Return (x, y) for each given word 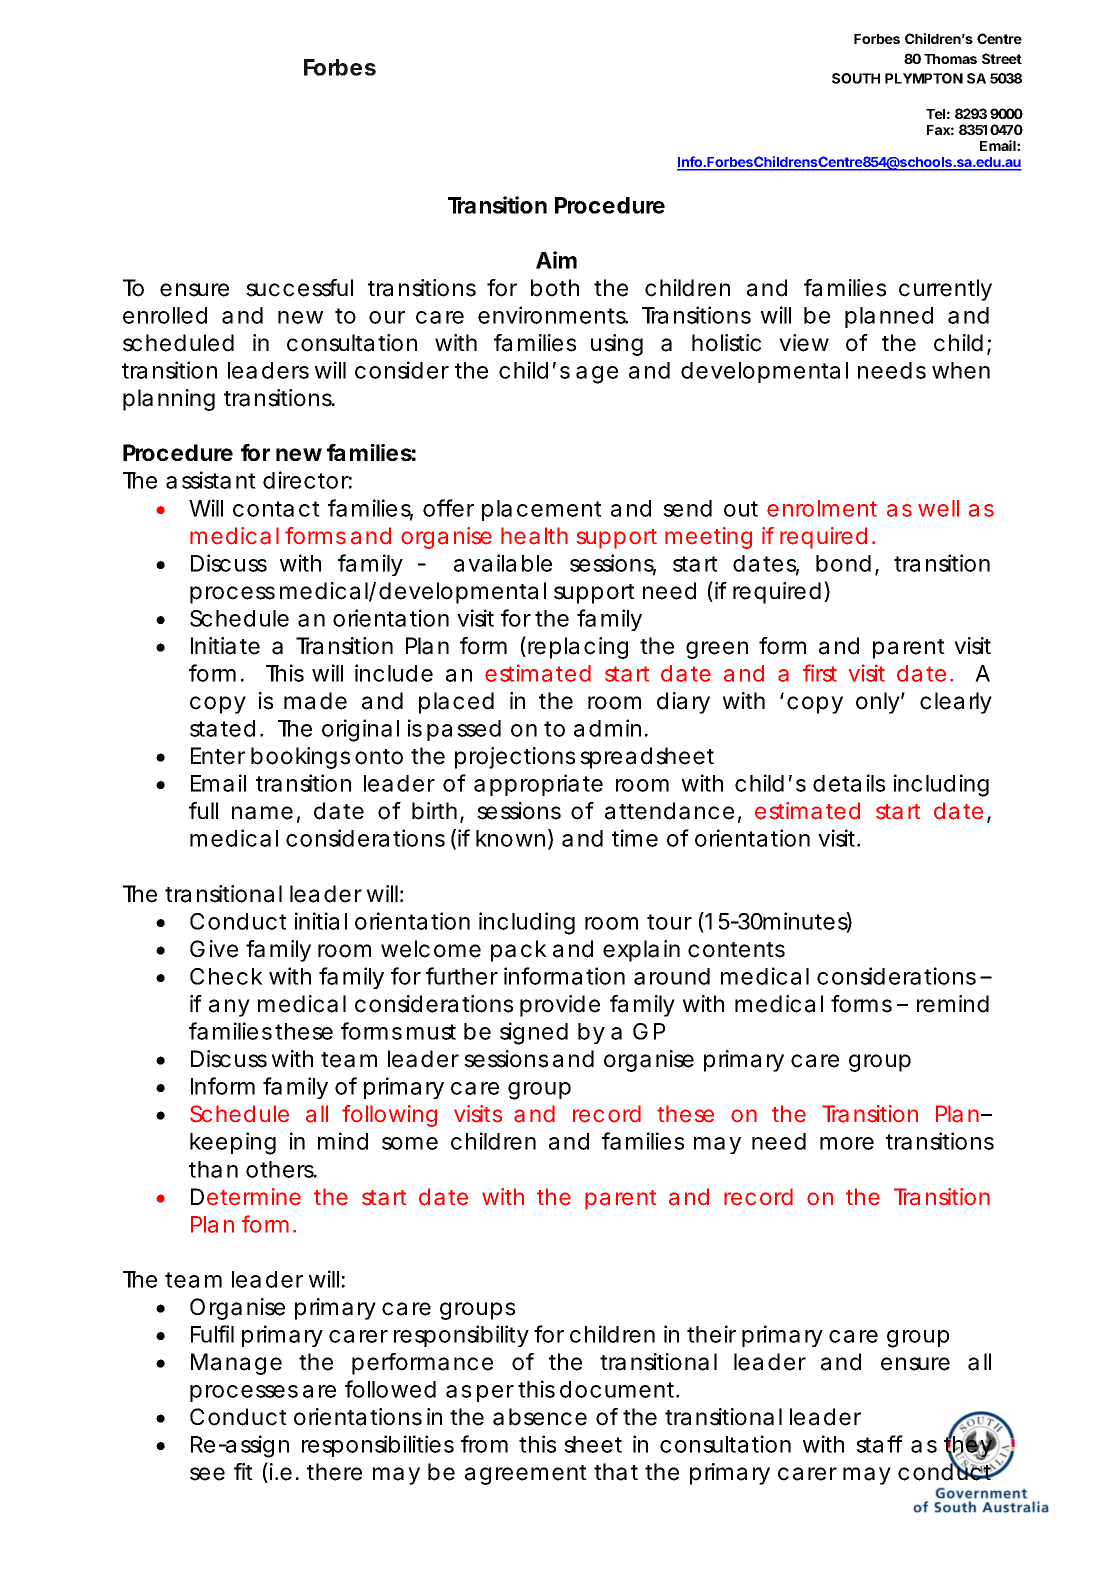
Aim (556, 260)
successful (299, 288)
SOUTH (856, 78)
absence (540, 1417)
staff (879, 1444)
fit (243, 1471)
